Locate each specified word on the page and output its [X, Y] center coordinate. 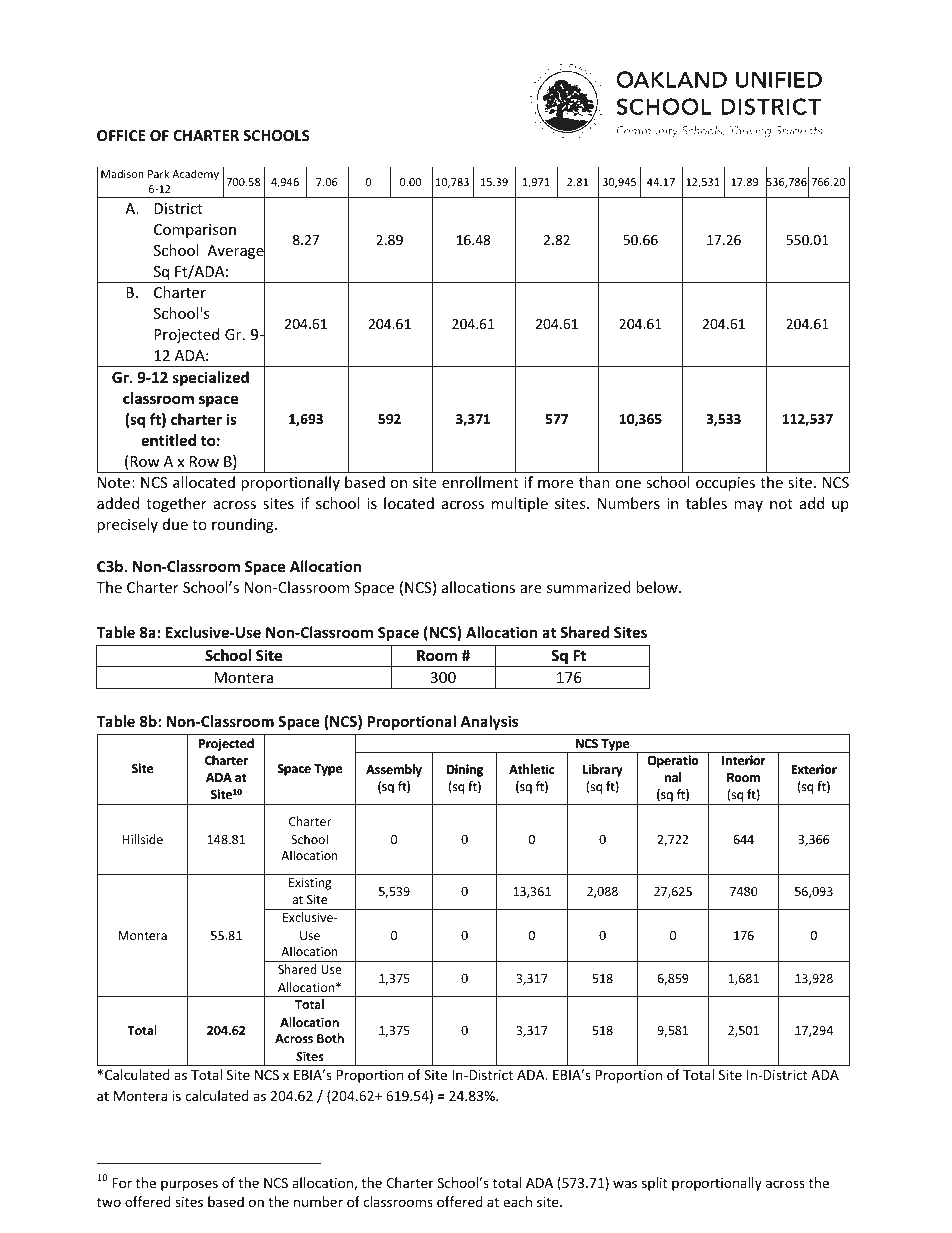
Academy [195, 174]
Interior [744, 760]
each [517, 1201]
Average [236, 252]
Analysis [489, 722]
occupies [725, 484]
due [175, 524]
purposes [189, 1185]
